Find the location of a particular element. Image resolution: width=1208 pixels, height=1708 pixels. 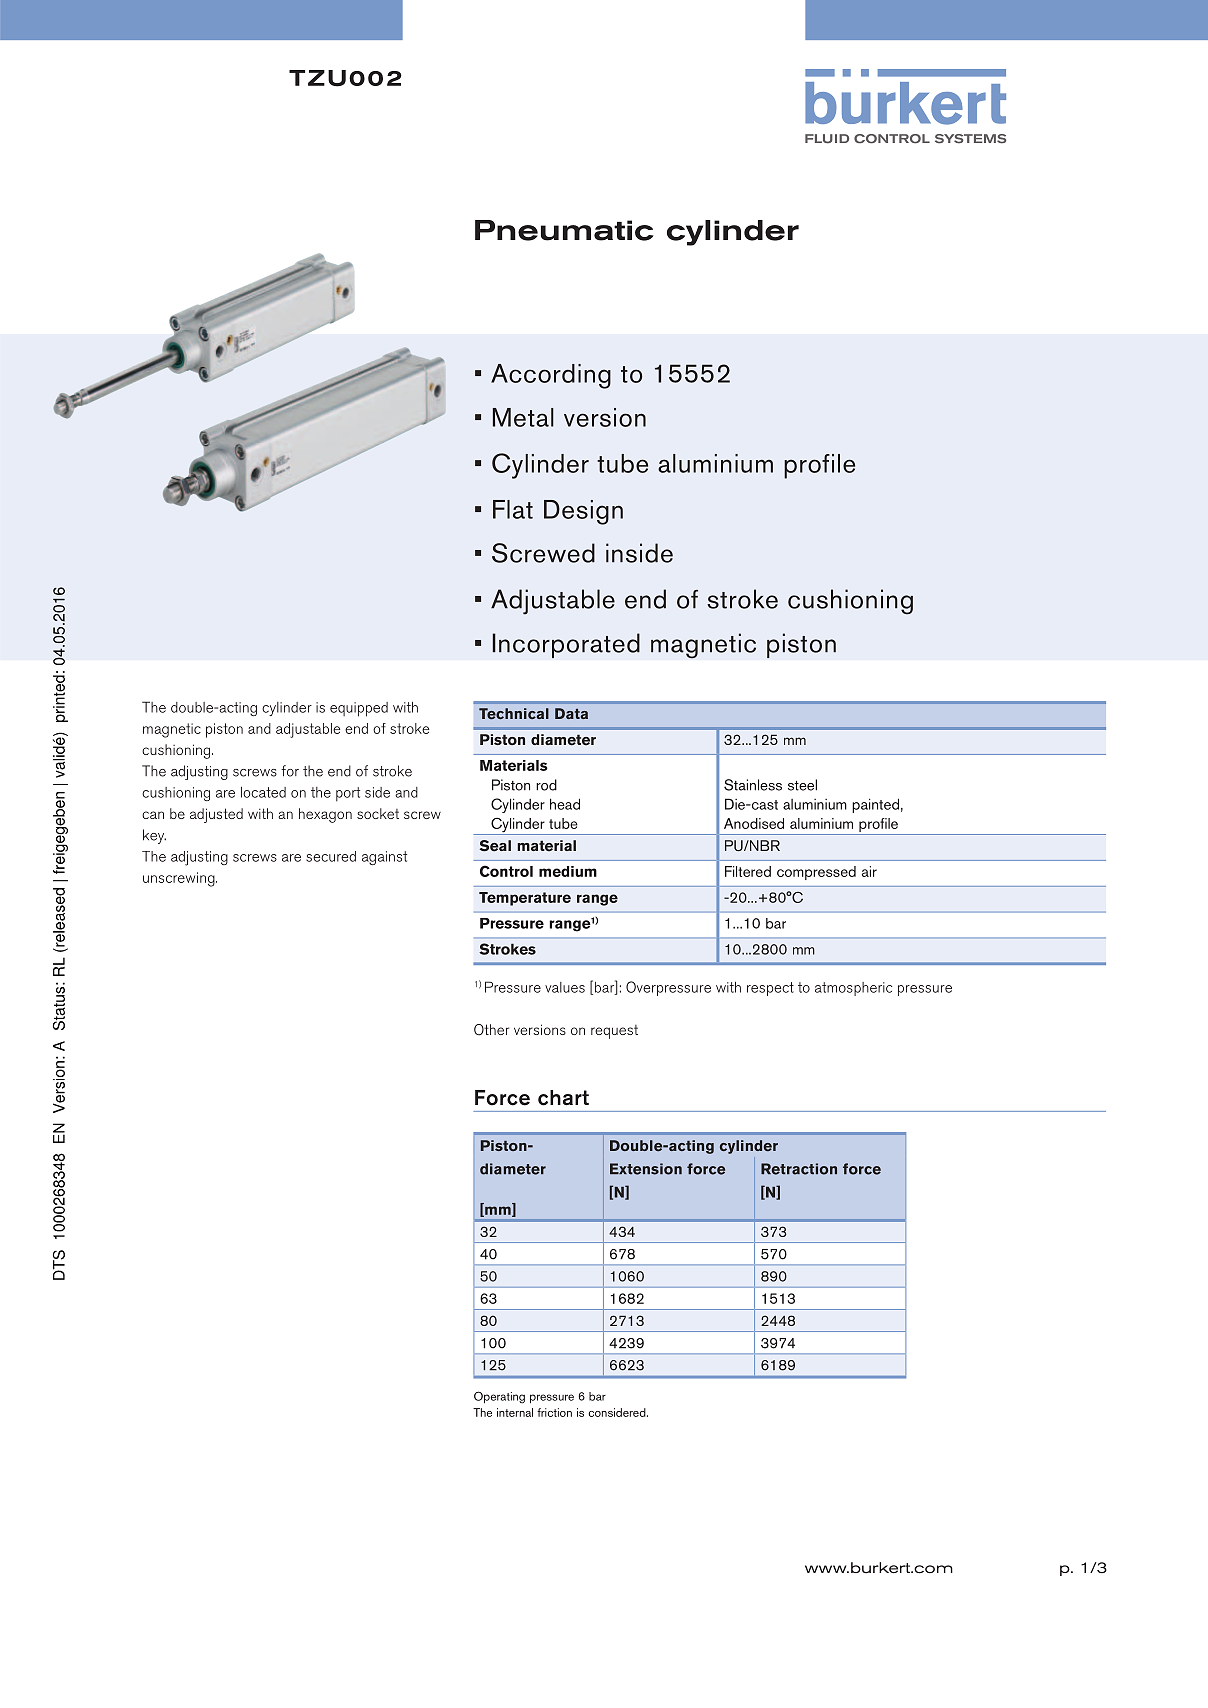

steel is located at coordinates (802, 785).
